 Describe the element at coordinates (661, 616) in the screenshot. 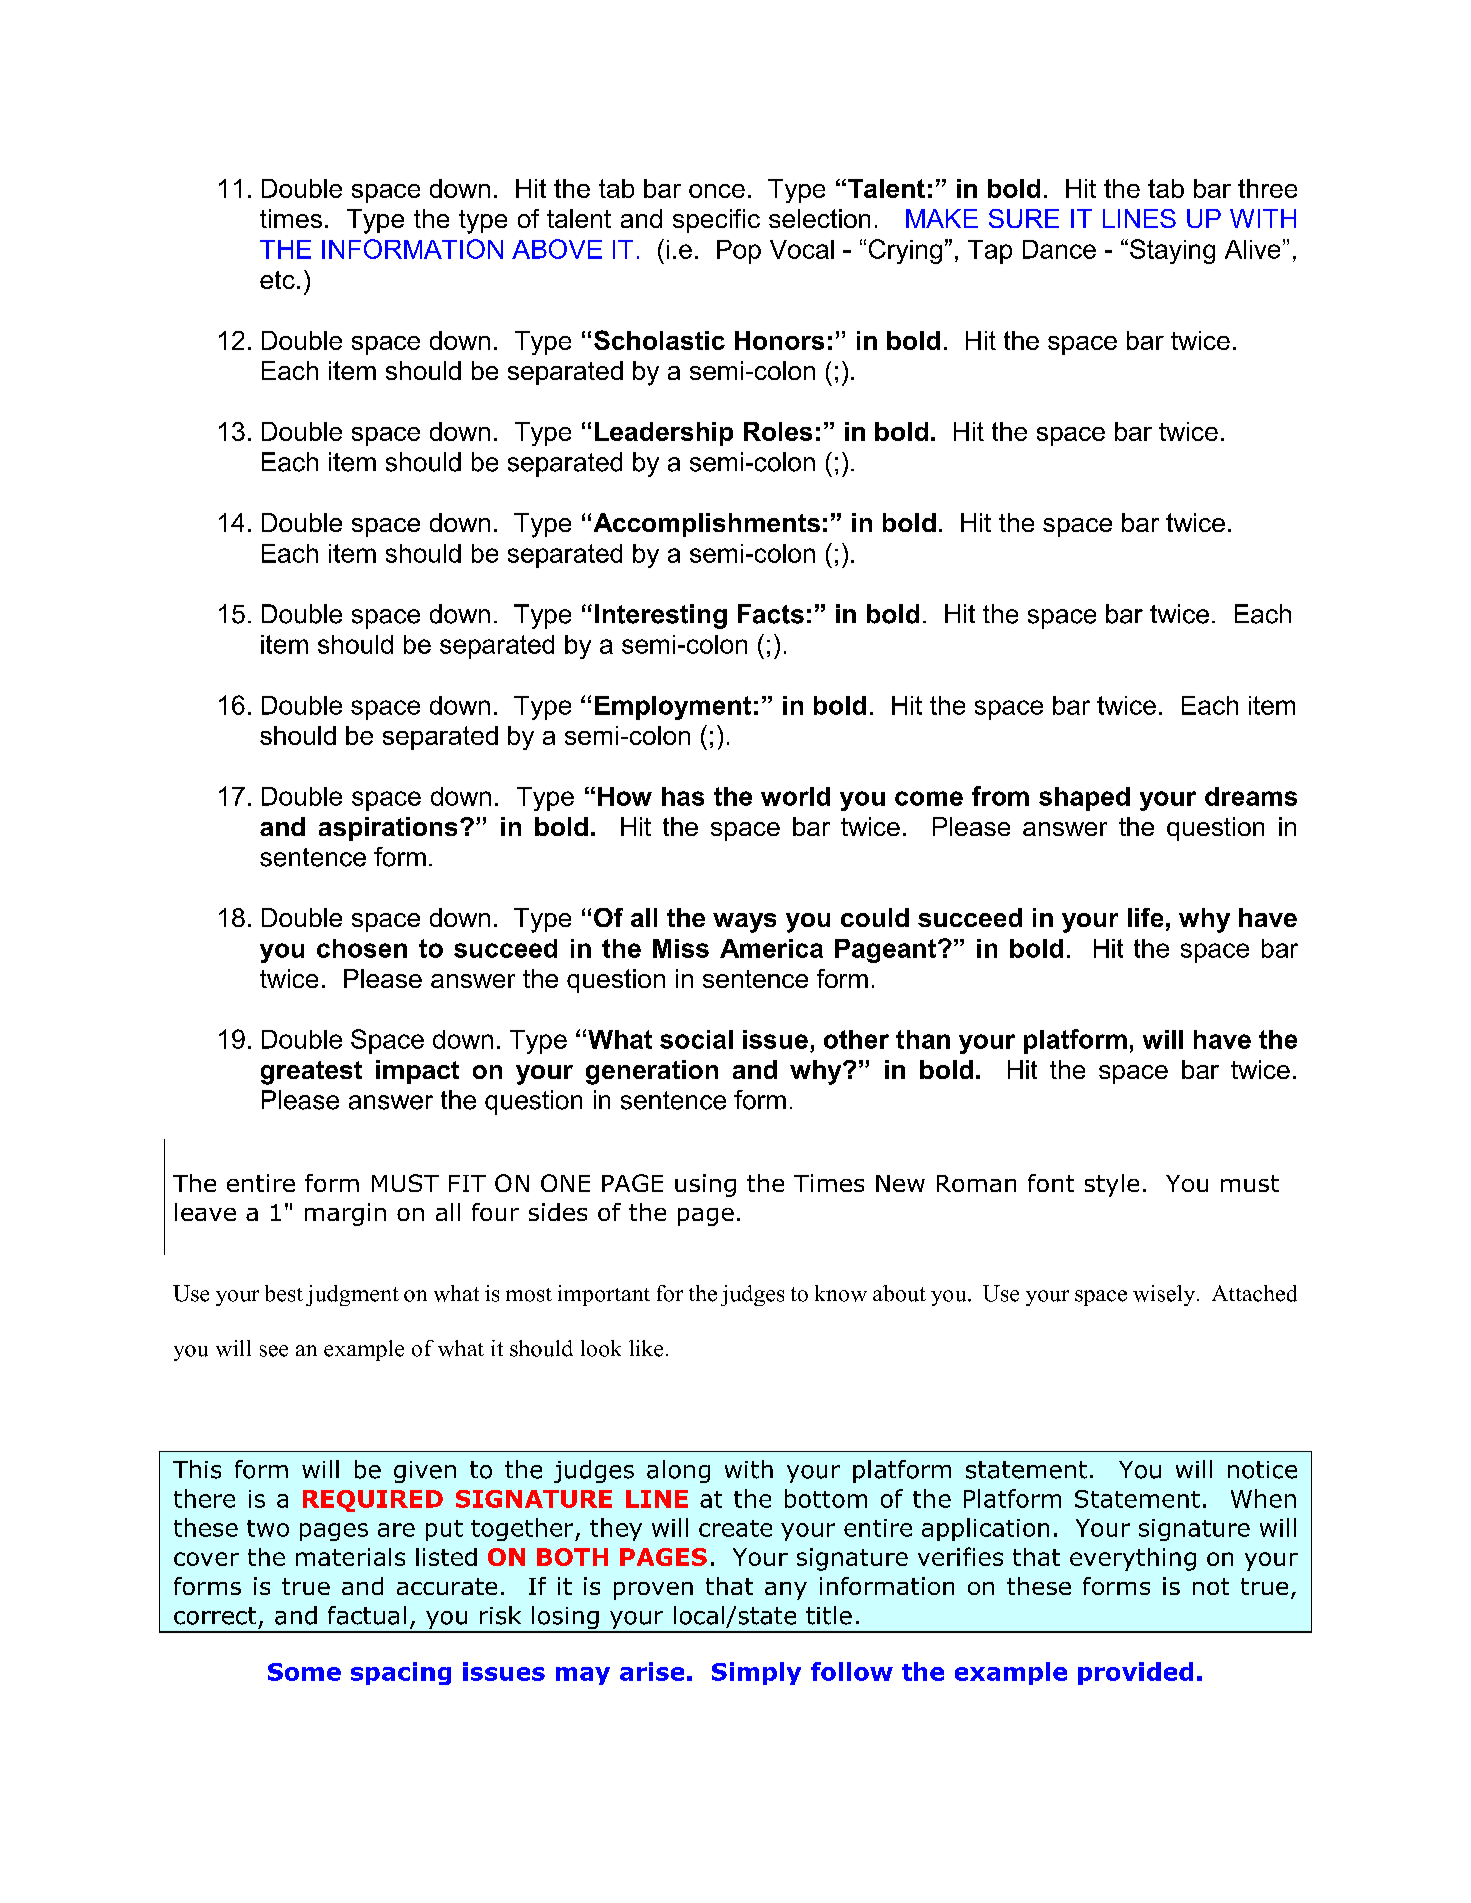

I see `Interesting` at that location.
